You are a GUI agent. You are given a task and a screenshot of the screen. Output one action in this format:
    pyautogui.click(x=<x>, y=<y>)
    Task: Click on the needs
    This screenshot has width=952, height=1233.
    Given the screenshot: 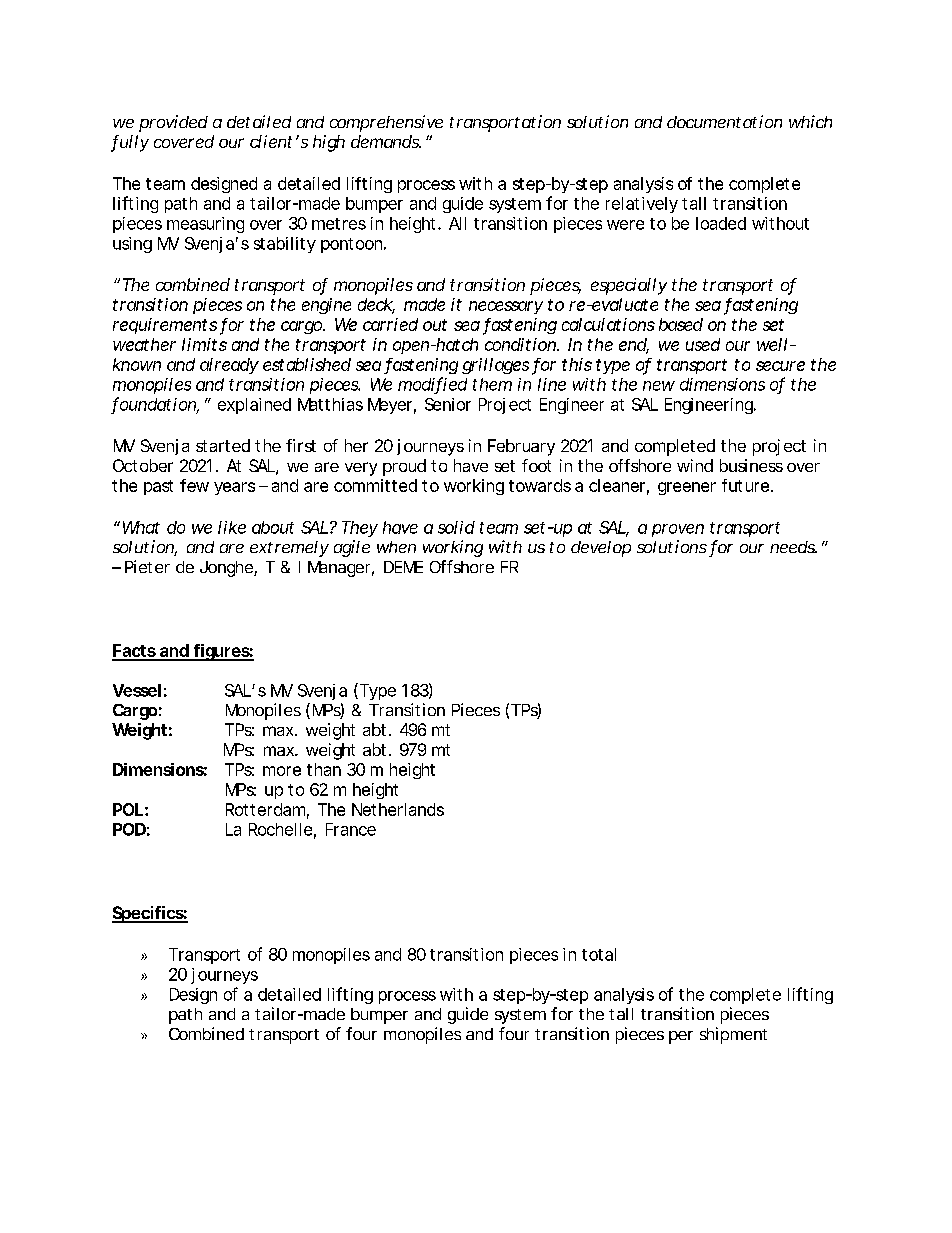 What is the action you would take?
    pyautogui.click(x=793, y=547)
